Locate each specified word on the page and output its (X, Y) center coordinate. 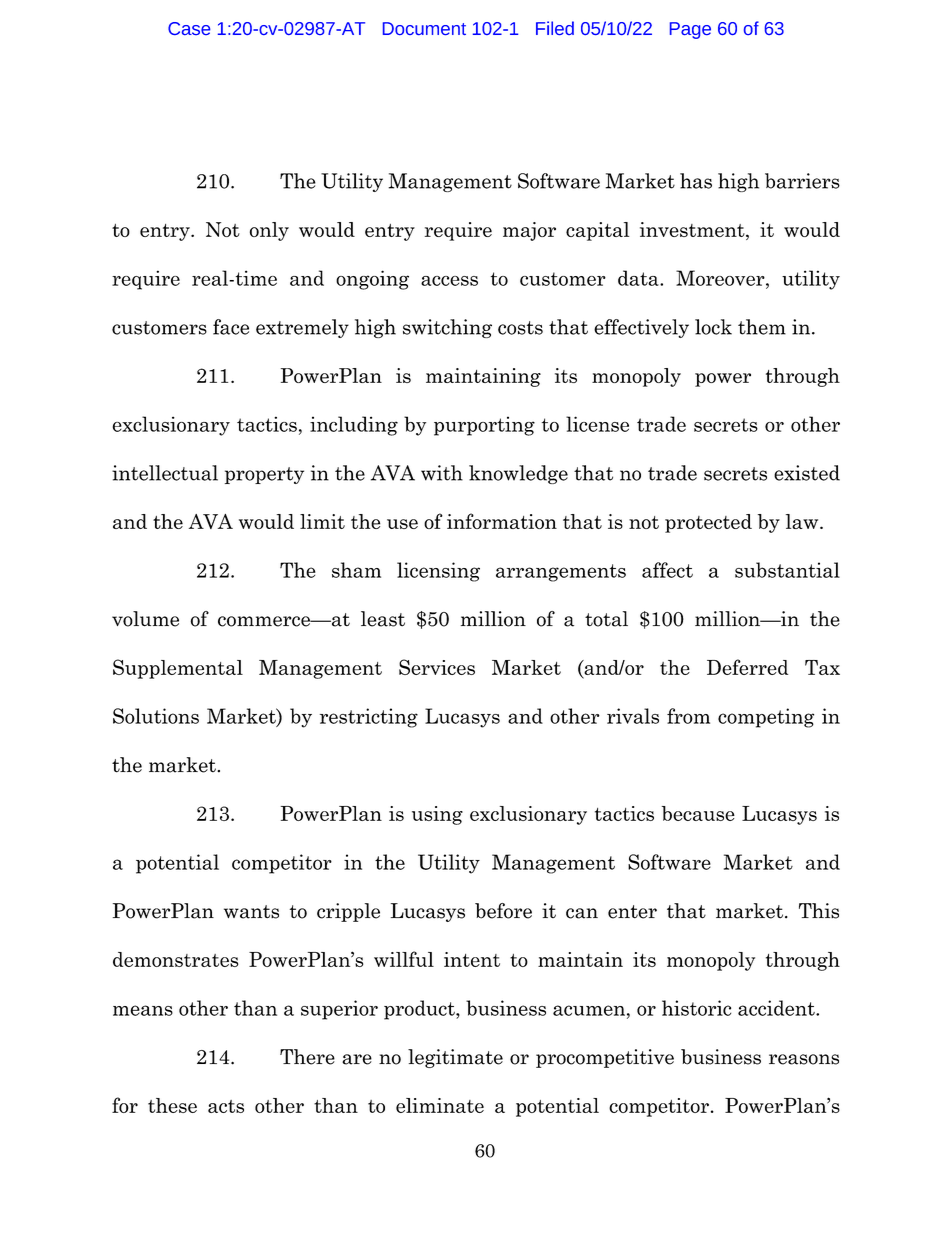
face (231, 327)
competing (766, 718)
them (762, 327)
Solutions (156, 716)
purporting (484, 426)
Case (189, 28)
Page (690, 30)
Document (424, 28)
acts (226, 1106)
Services (437, 667)
